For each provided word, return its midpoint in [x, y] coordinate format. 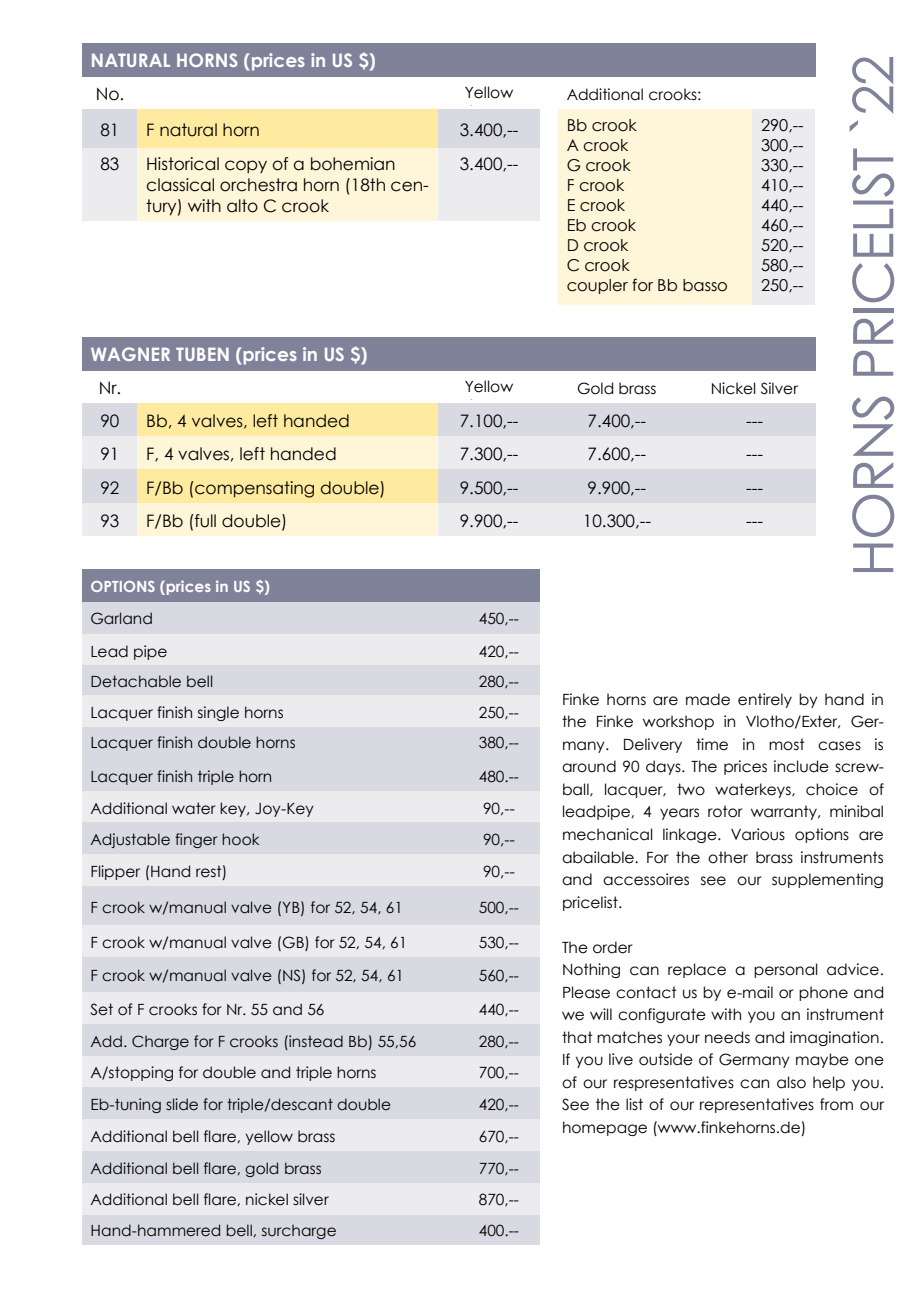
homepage [605, 1128]
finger [196, 840]
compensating [254, 489]
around [589, 766]
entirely [765, 700]
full [205, 521]
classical [180, 185]
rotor [725, 811]
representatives [757, 1105]
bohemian [353, 164]
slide [182, 1104]
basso [705, 285]
